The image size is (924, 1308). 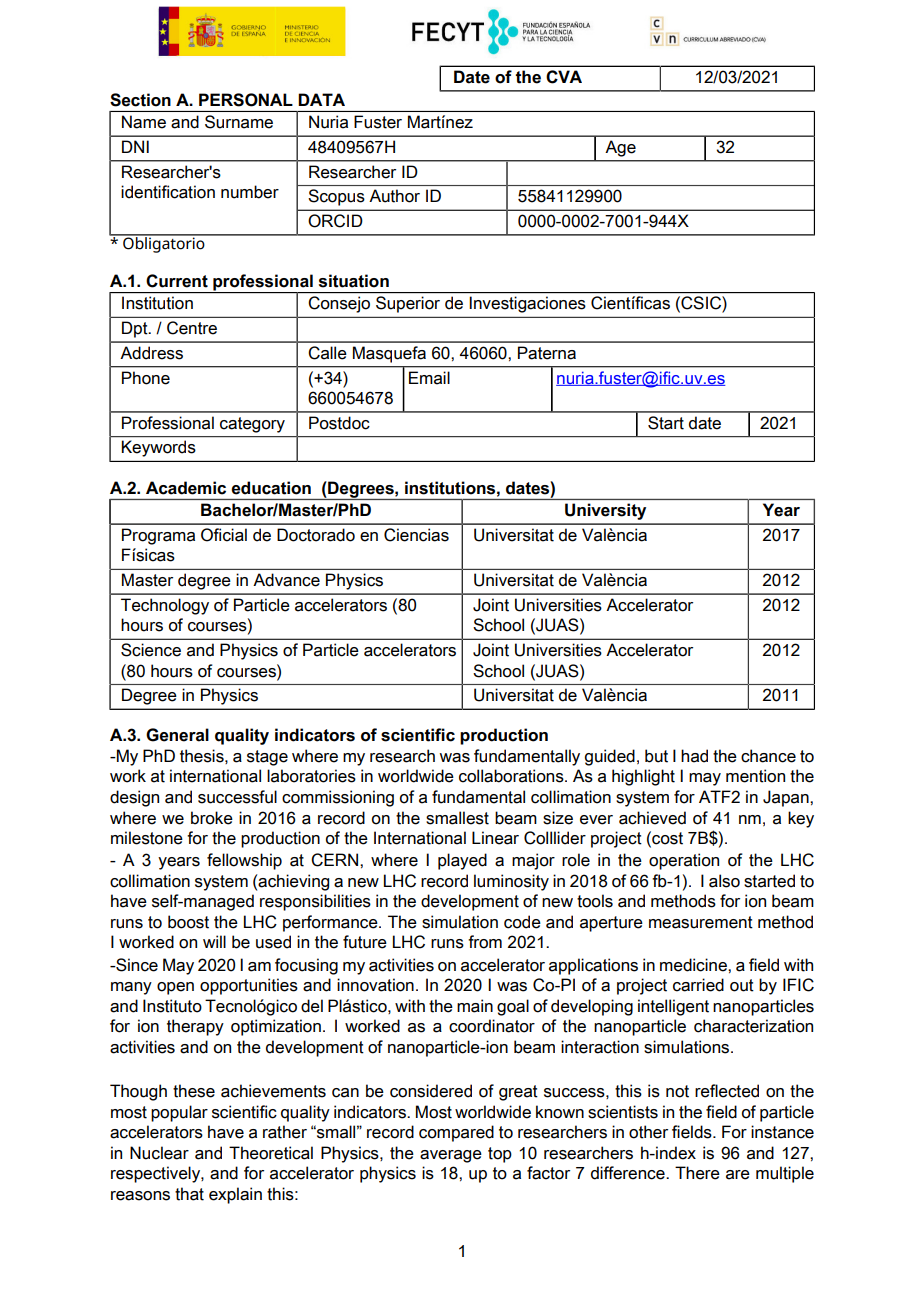 I want to click on Centre, so click(x=192, y=328).
